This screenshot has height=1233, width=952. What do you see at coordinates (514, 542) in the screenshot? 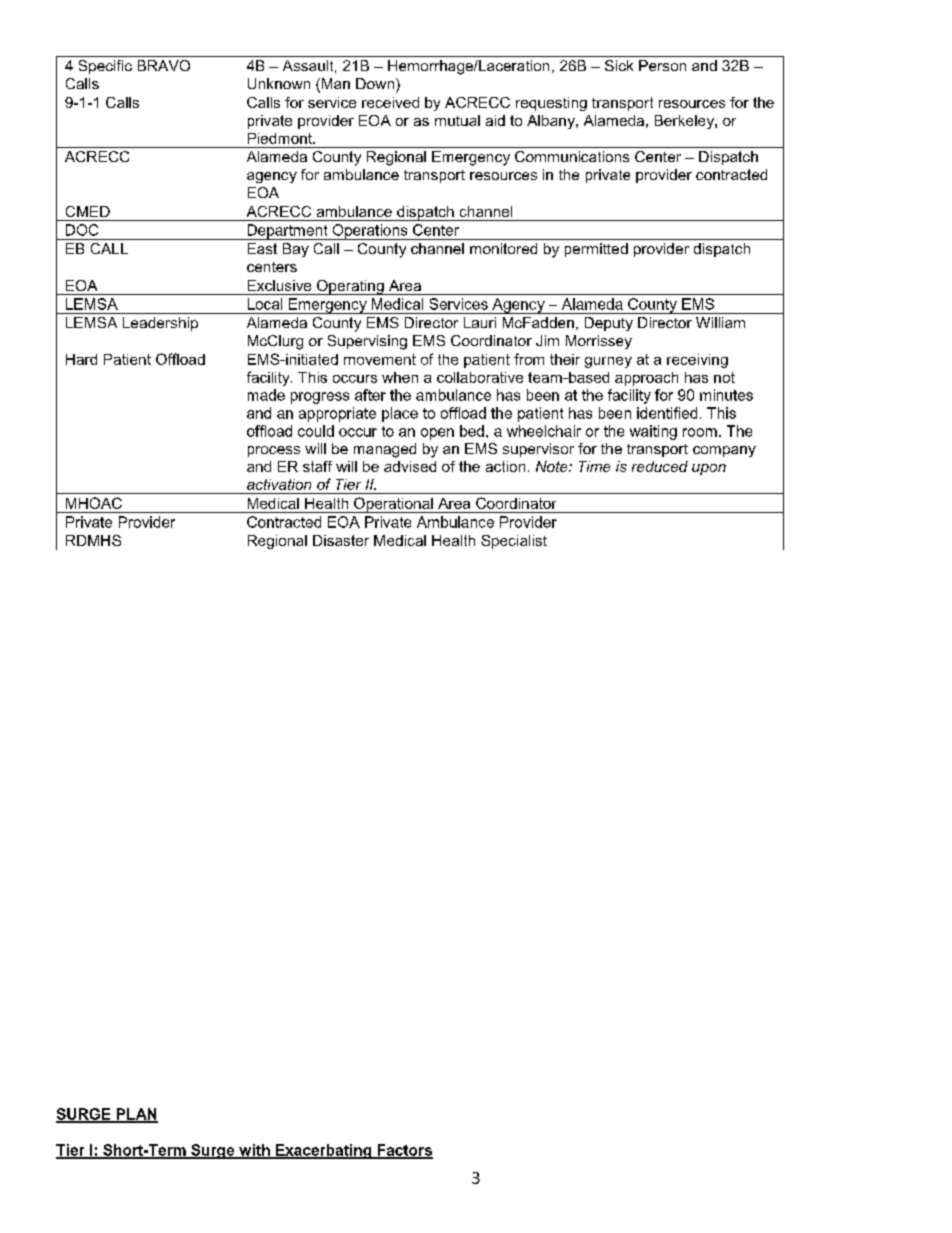
I see `Specialist` at bounding box center [514, 542].
